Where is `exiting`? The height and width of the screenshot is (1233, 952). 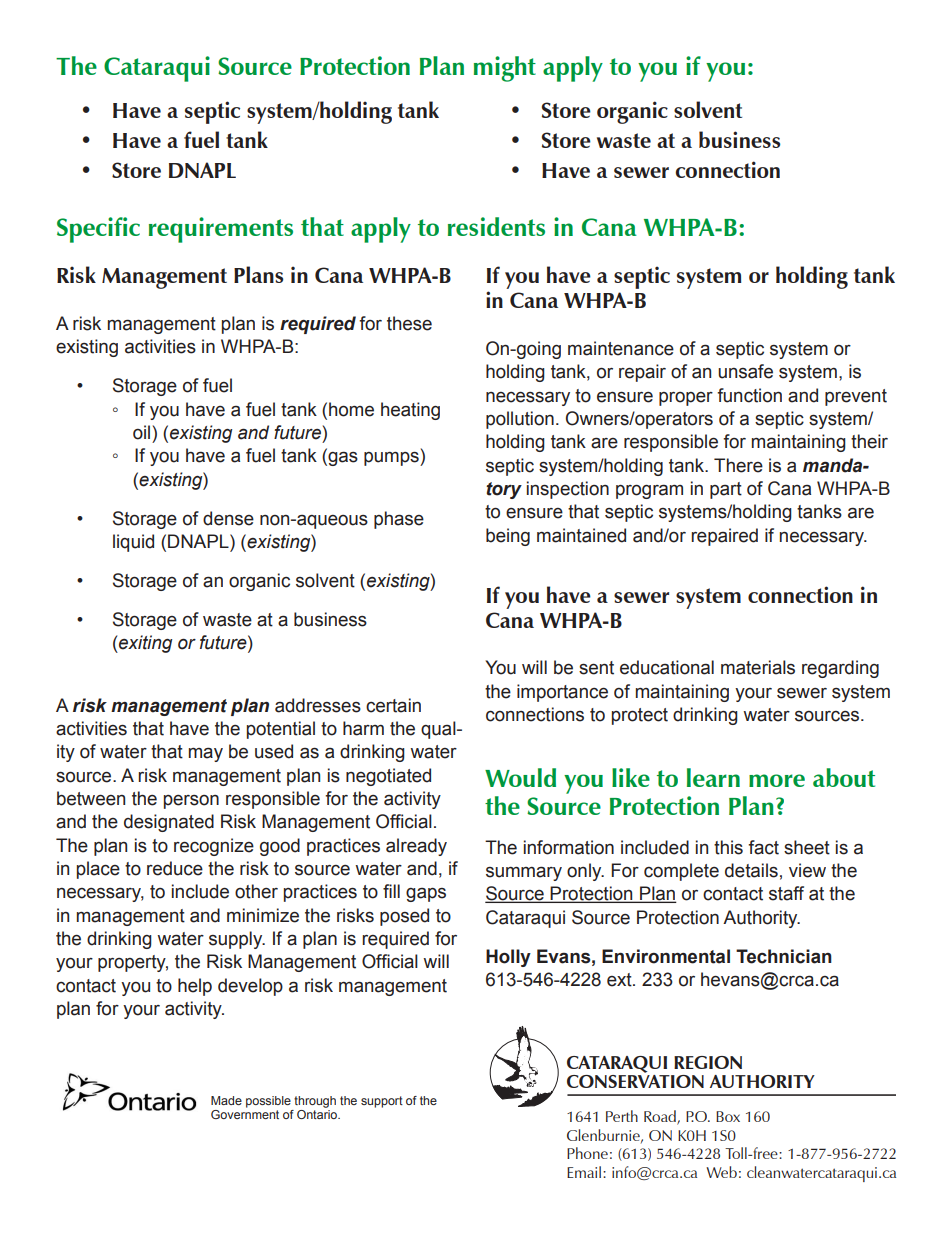 exiting is located at coordinates (144, 644).
